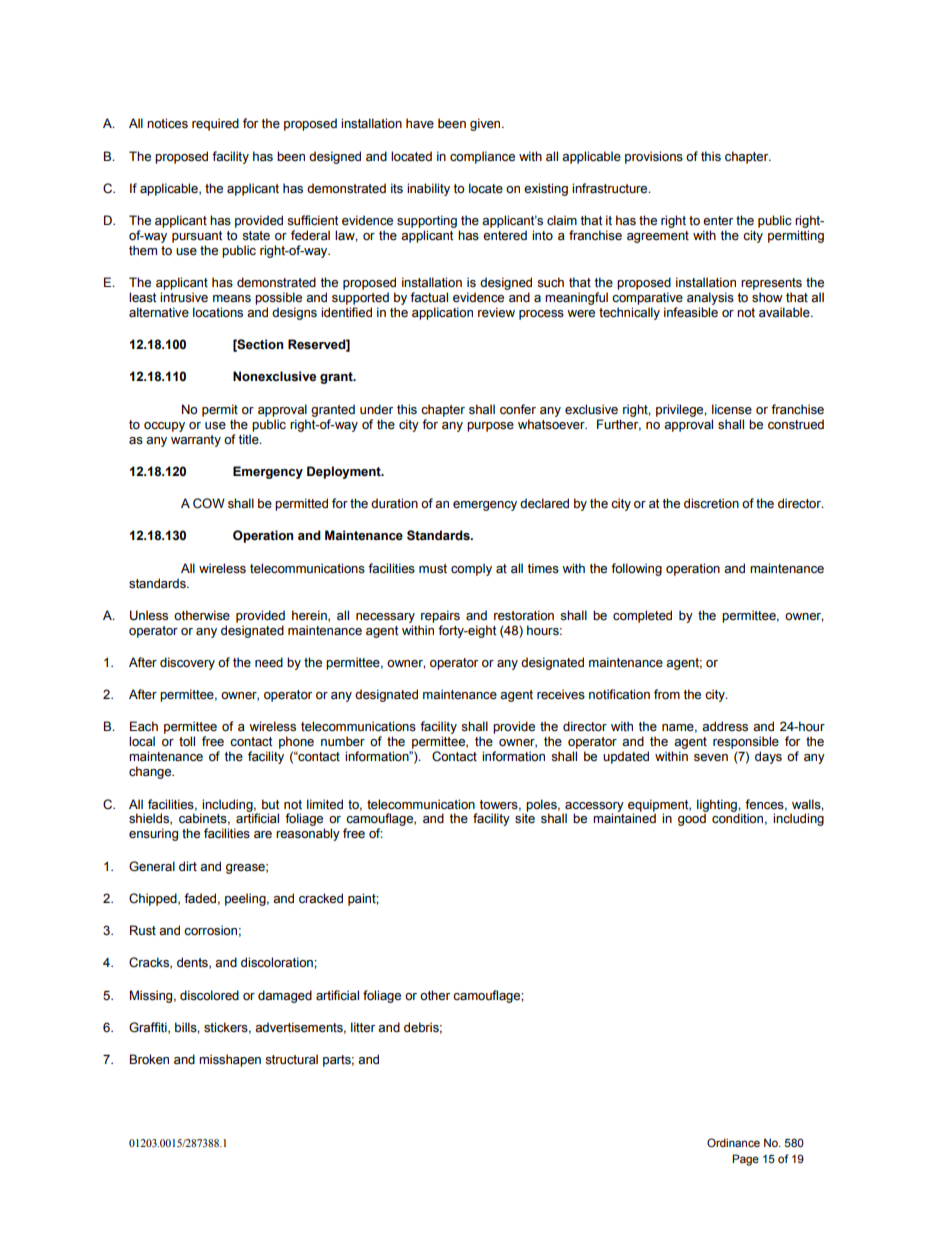 This screenshot has width=952, height=1233. I want to click on address, so click(725, 726).
